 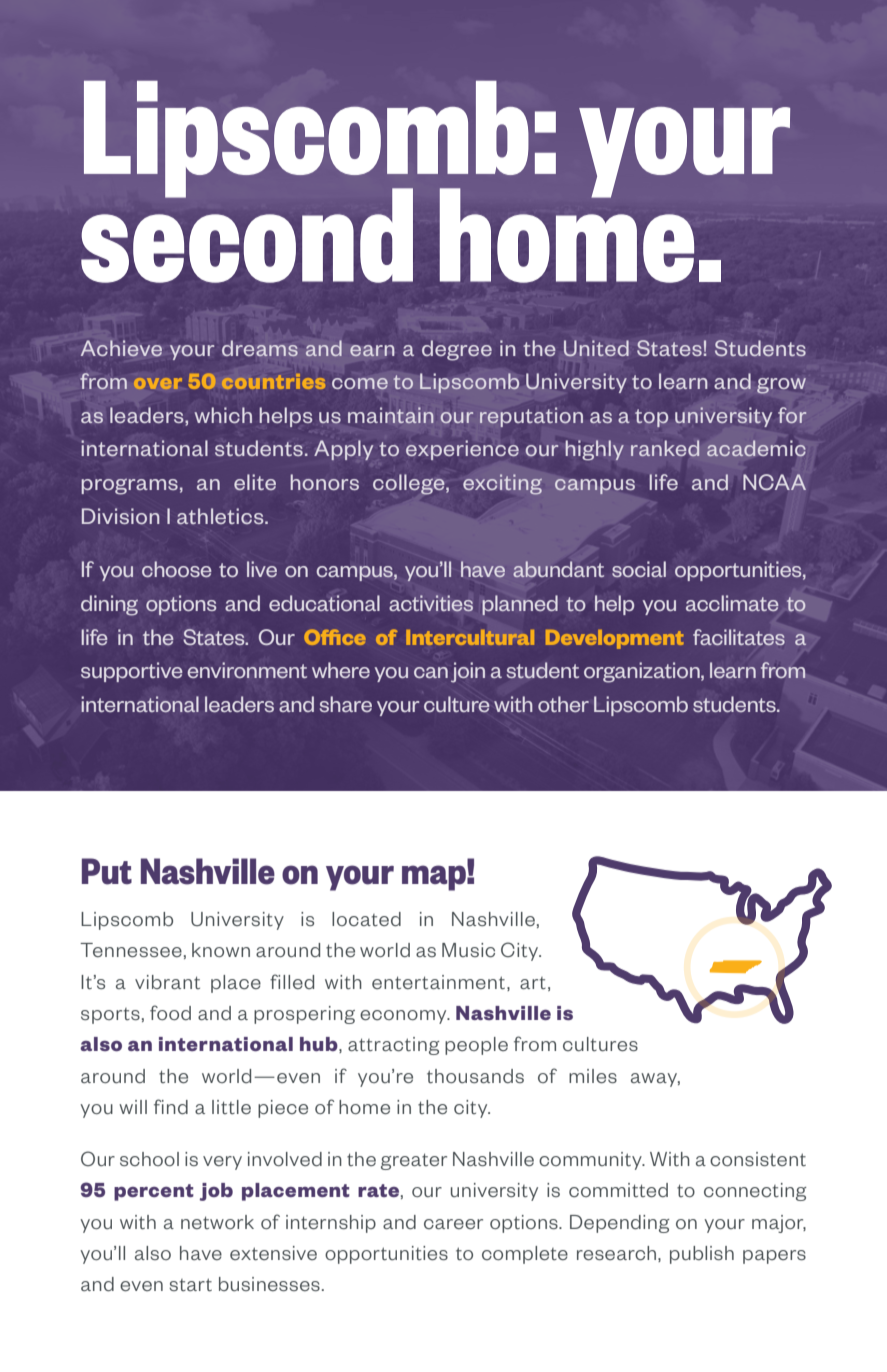 What do you see at coordinates (774, 482) in the image?
I see `NCAA` at bounding box center [774, 482].
